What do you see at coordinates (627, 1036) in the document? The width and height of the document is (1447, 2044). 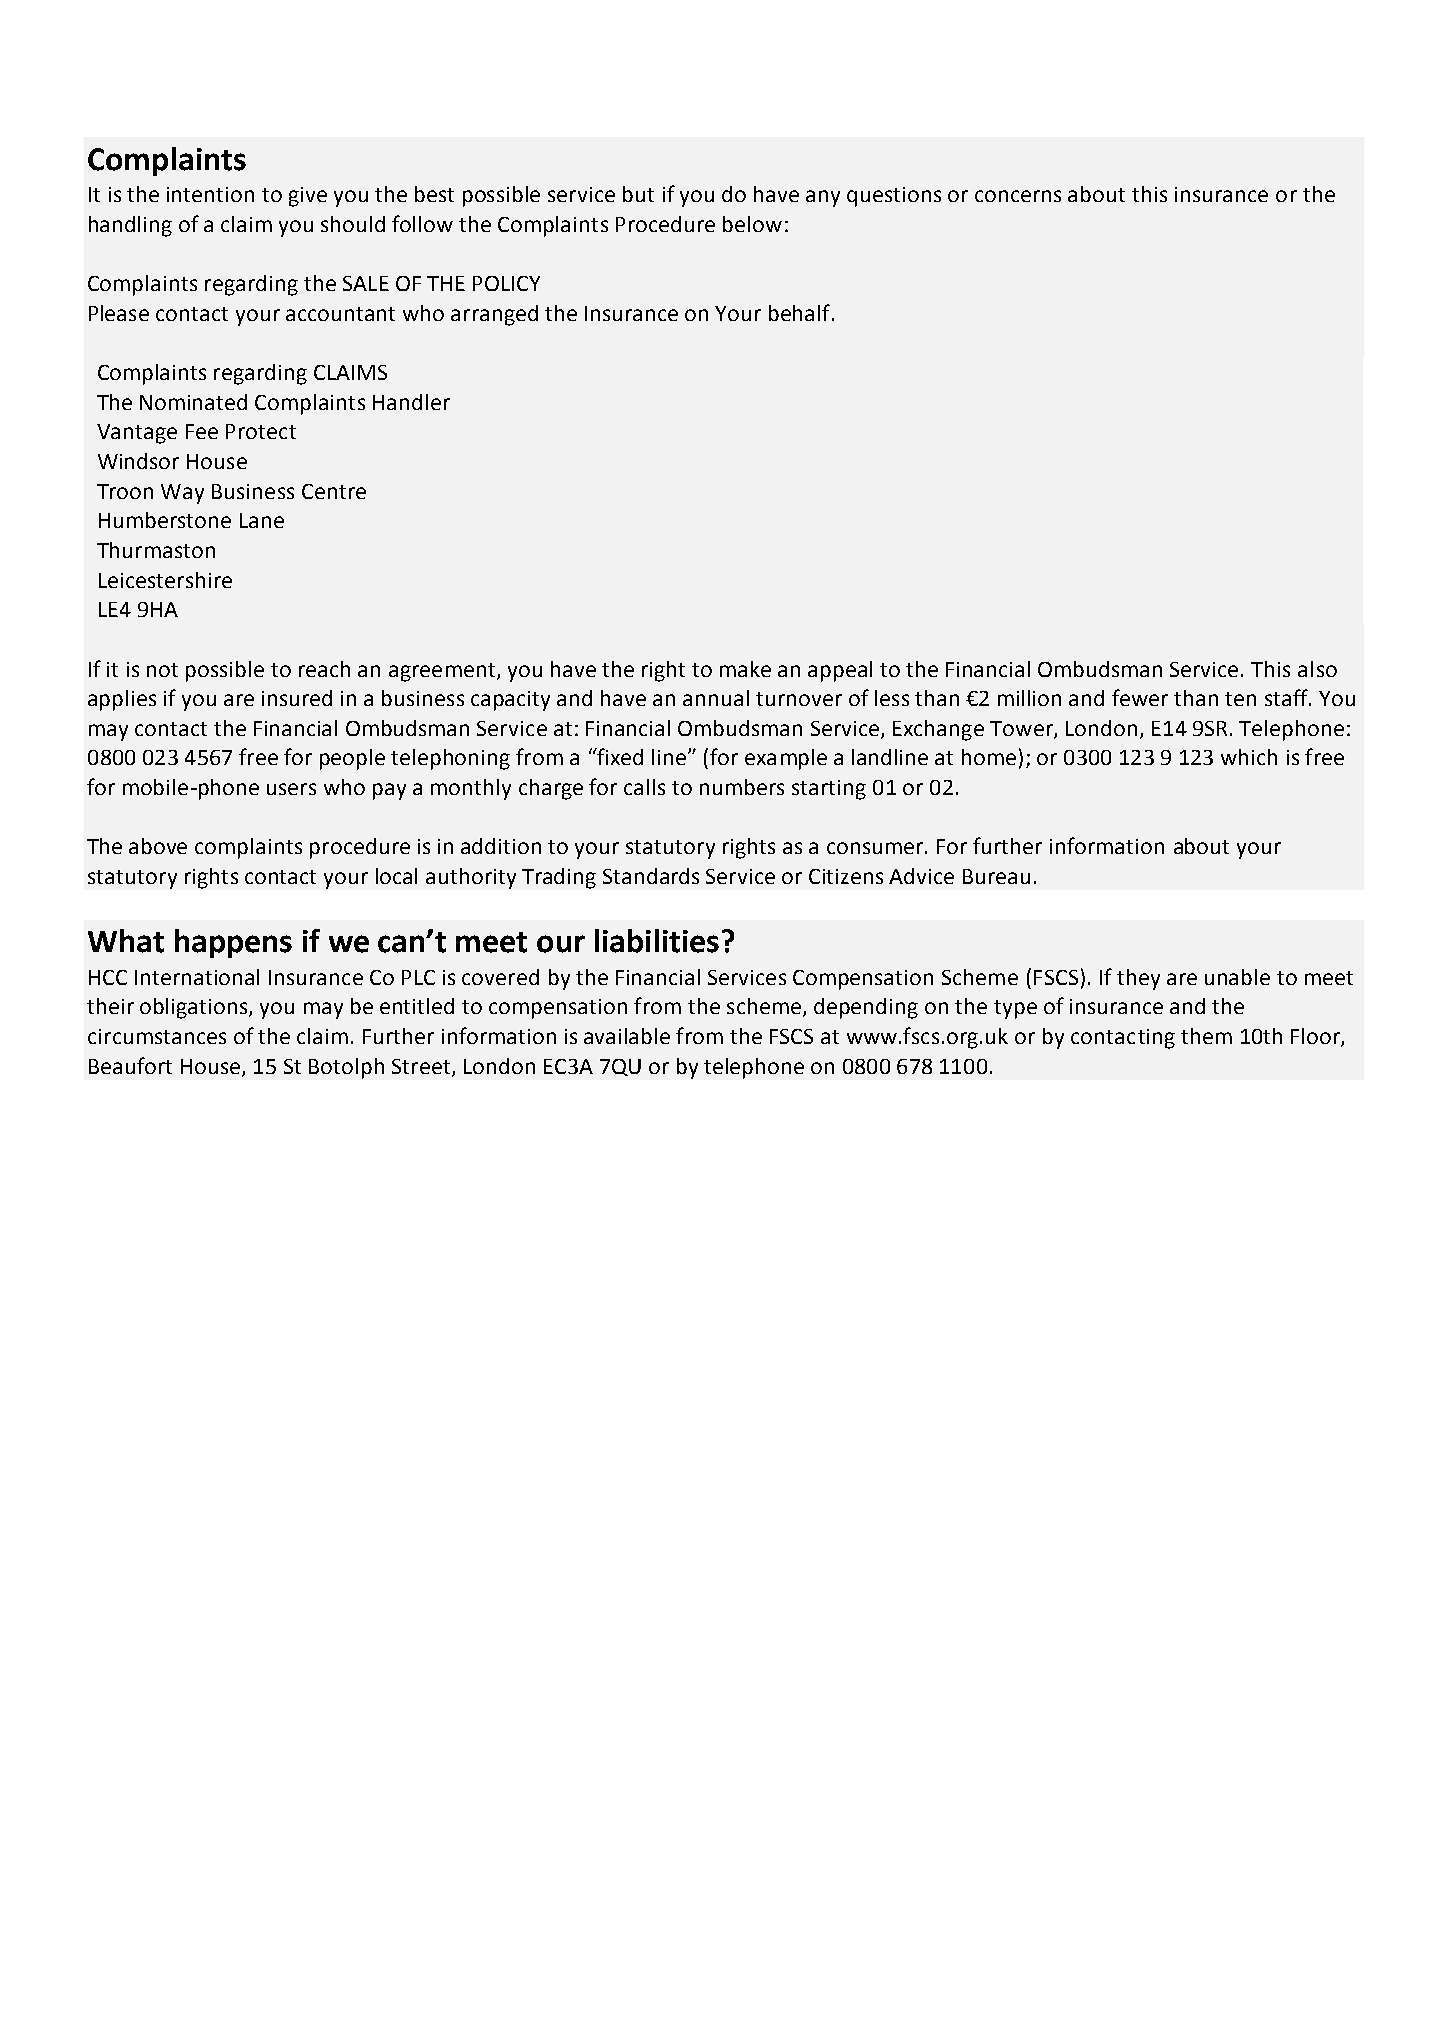 I see `available` at bounding box center [627, 1036].
